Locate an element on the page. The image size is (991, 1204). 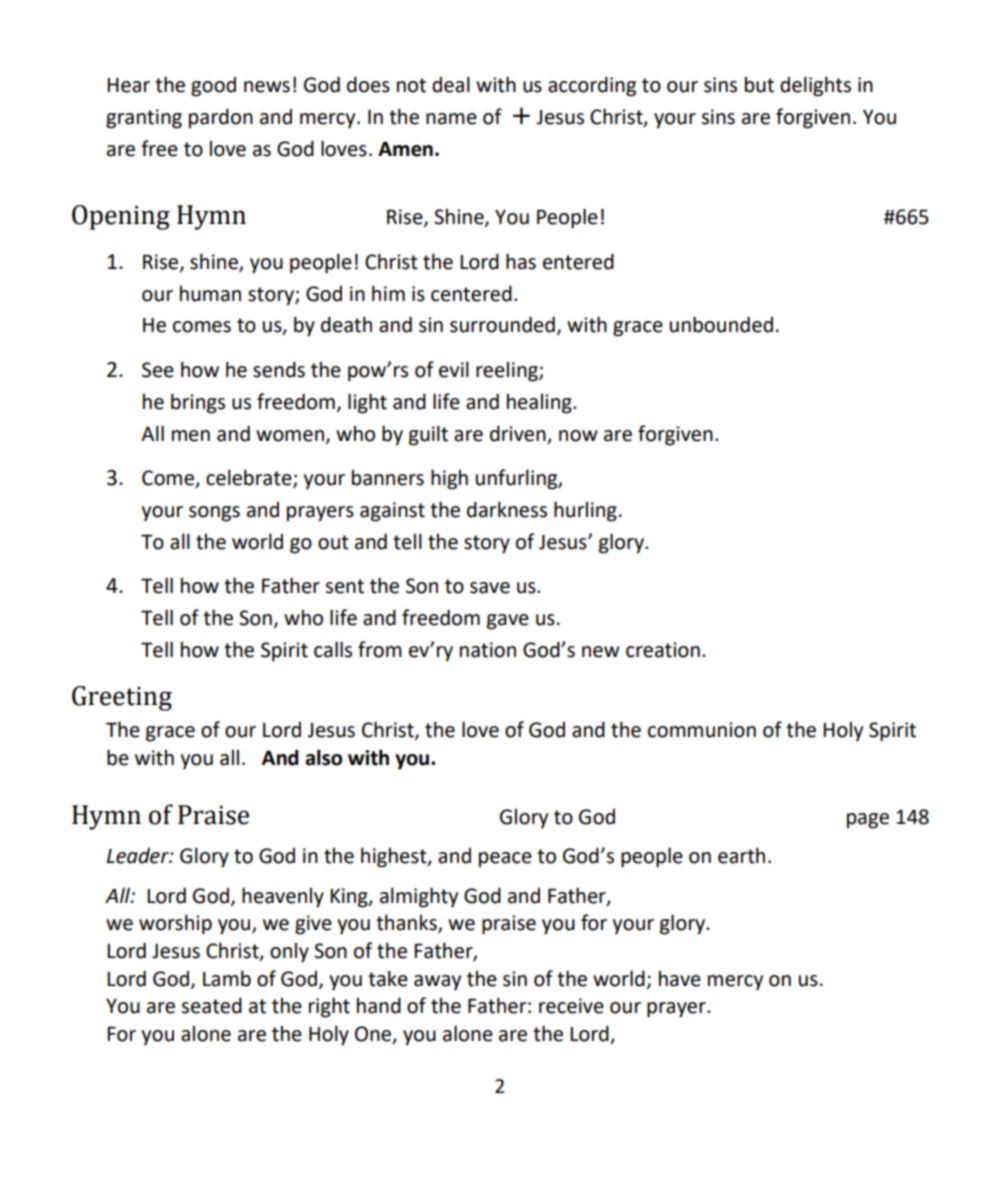
away is located at coordinates (437, 983).
